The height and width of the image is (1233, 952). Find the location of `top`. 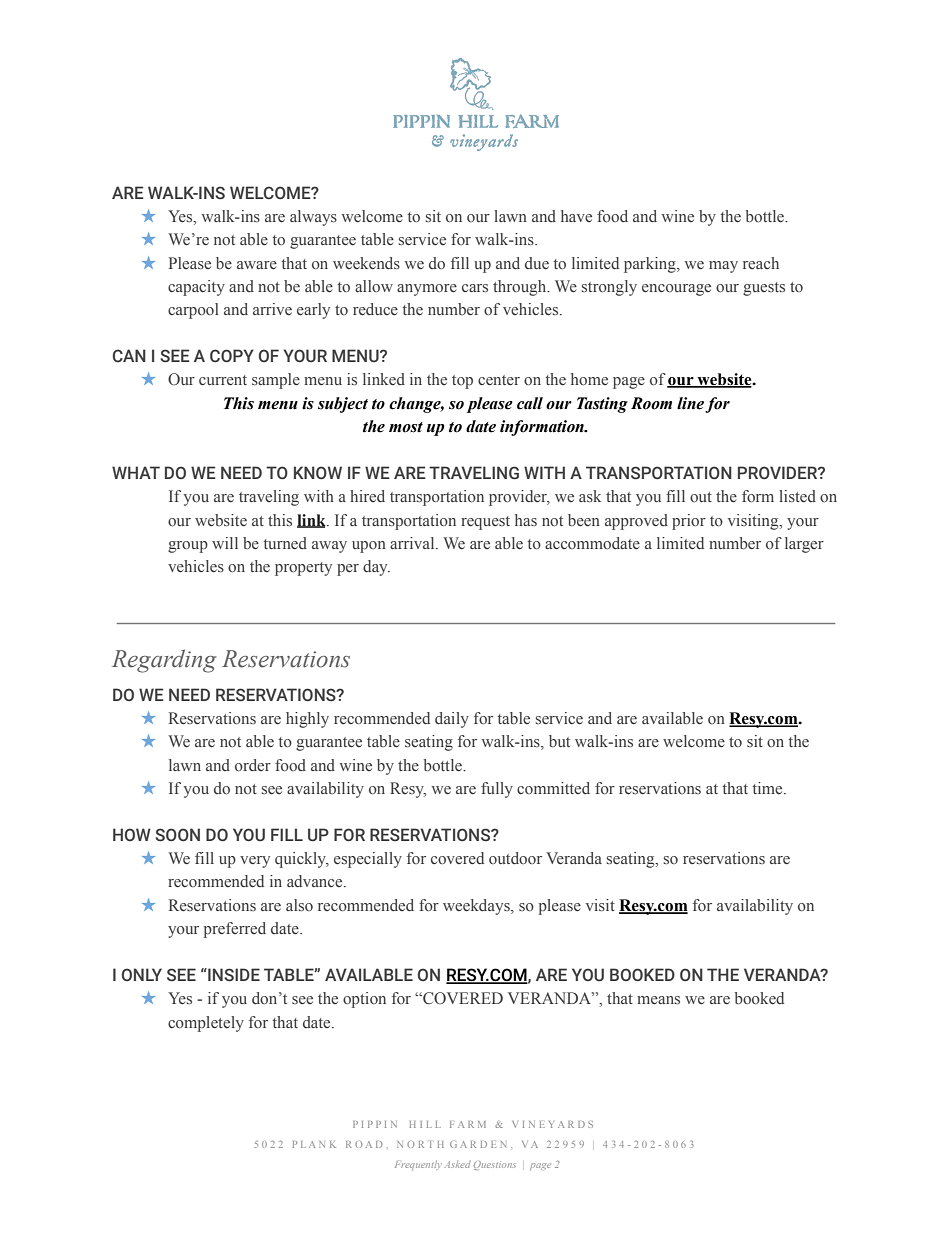

top is located at coordinates (462, 382).
